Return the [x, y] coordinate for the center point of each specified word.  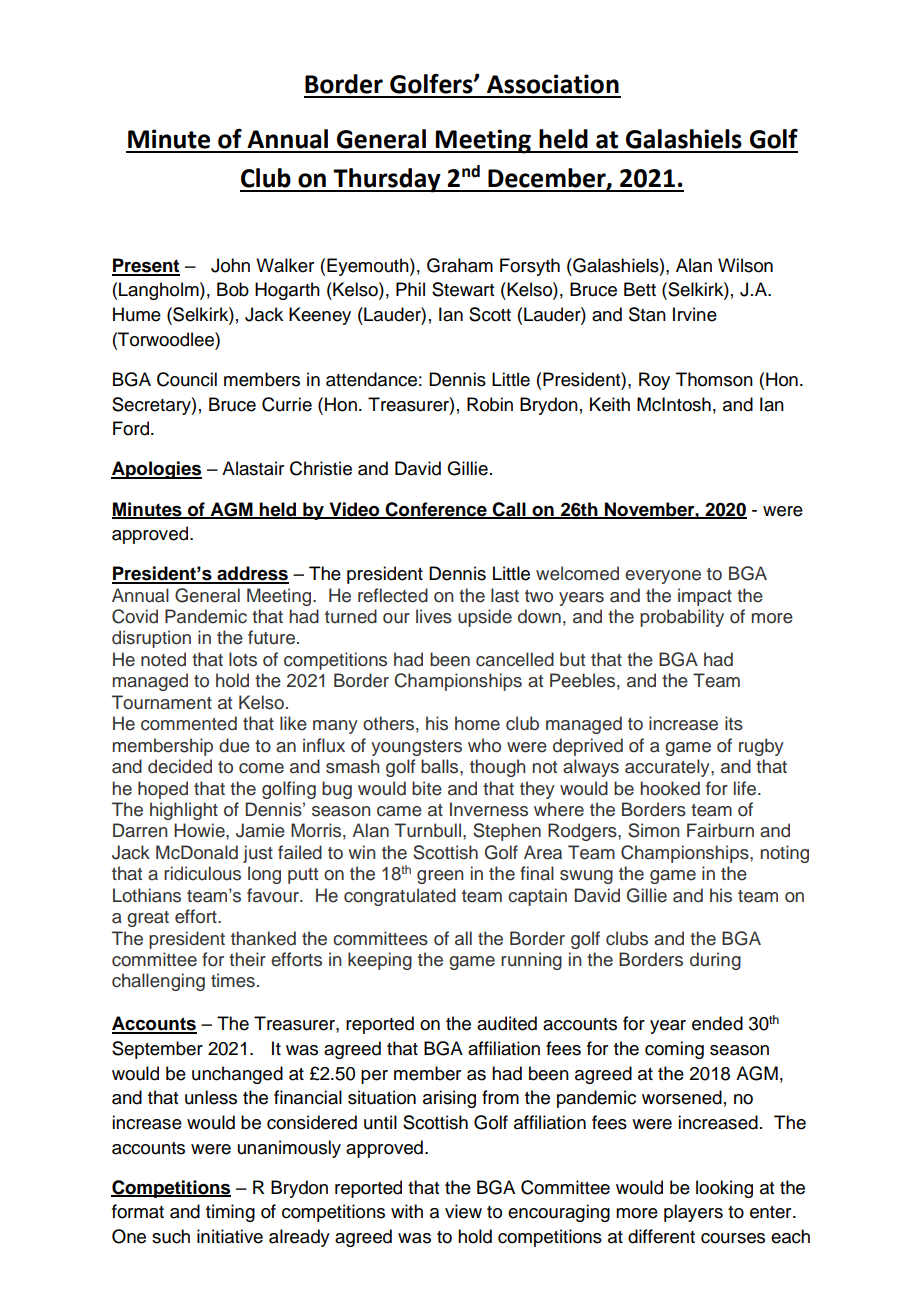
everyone [663, 577]
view [463, 1211]
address [252, 574]
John [230, 265]
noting [785, 854]
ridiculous [202, 873]
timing [230, 1213]
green [440, 877]
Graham [460, 265]
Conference [436, 510]
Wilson [745, 265]
